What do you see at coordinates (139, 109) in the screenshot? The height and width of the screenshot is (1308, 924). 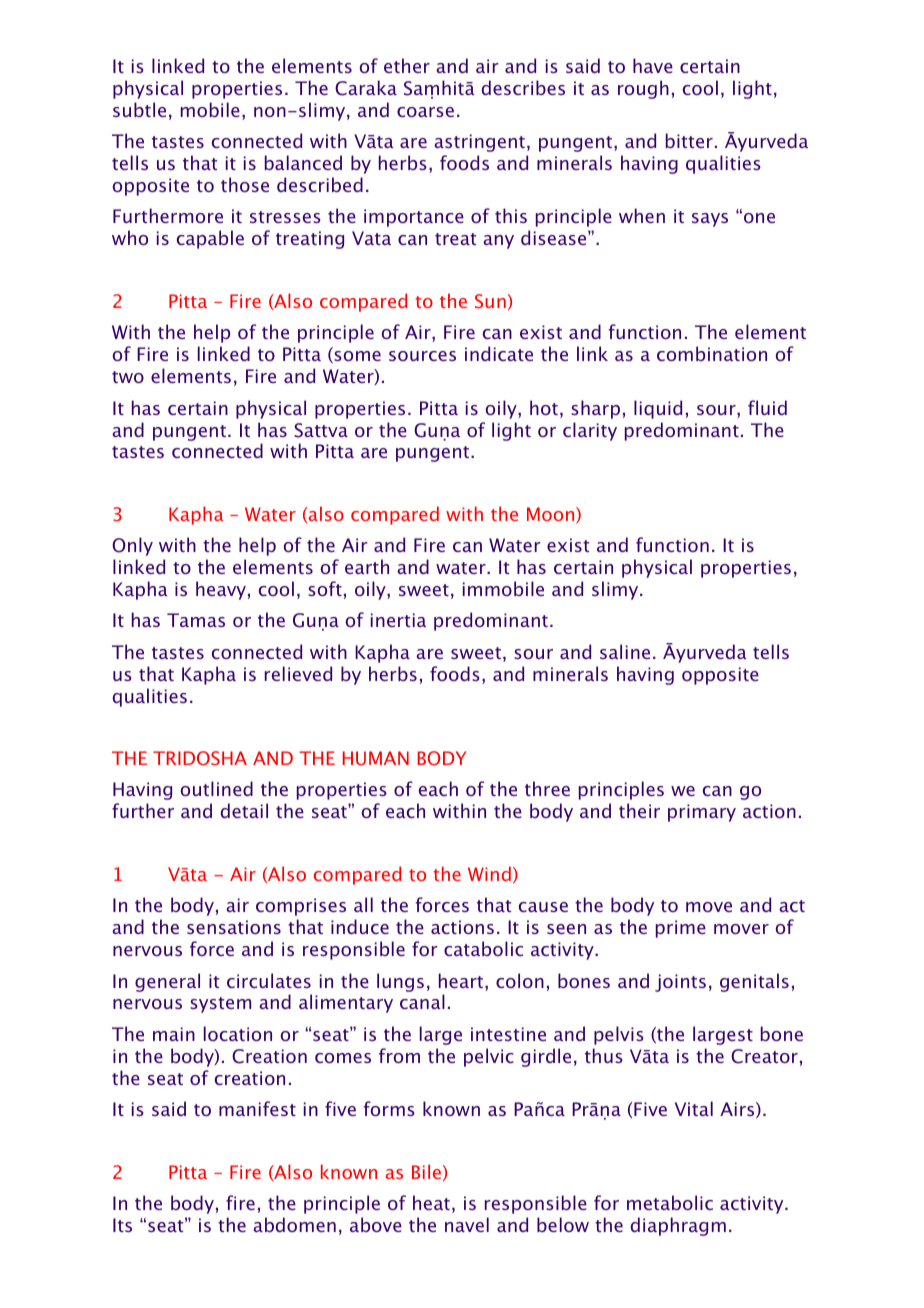 I see `subtle` at bounding box center [139, 109].
